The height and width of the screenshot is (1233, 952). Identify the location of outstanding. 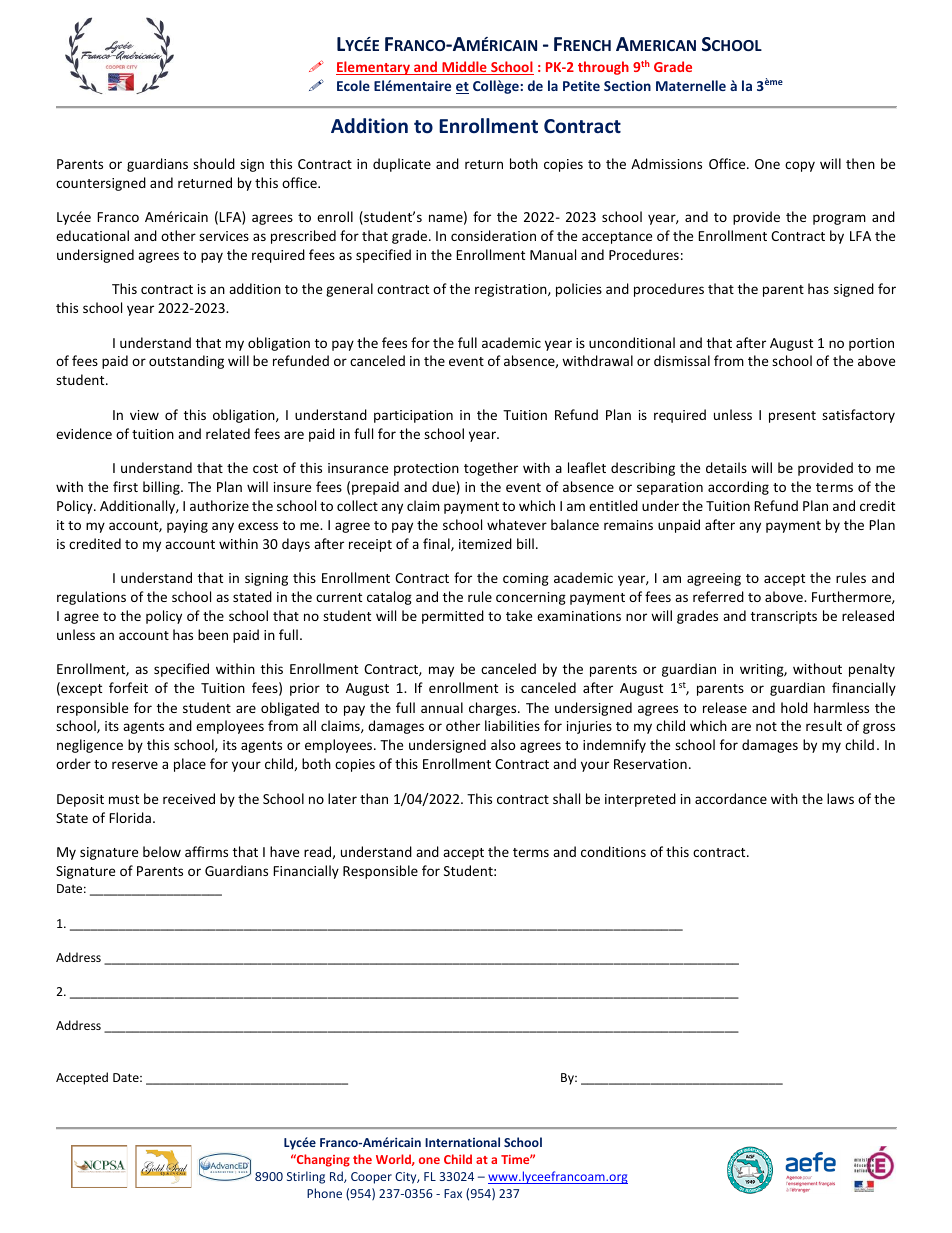
(186, 362).
